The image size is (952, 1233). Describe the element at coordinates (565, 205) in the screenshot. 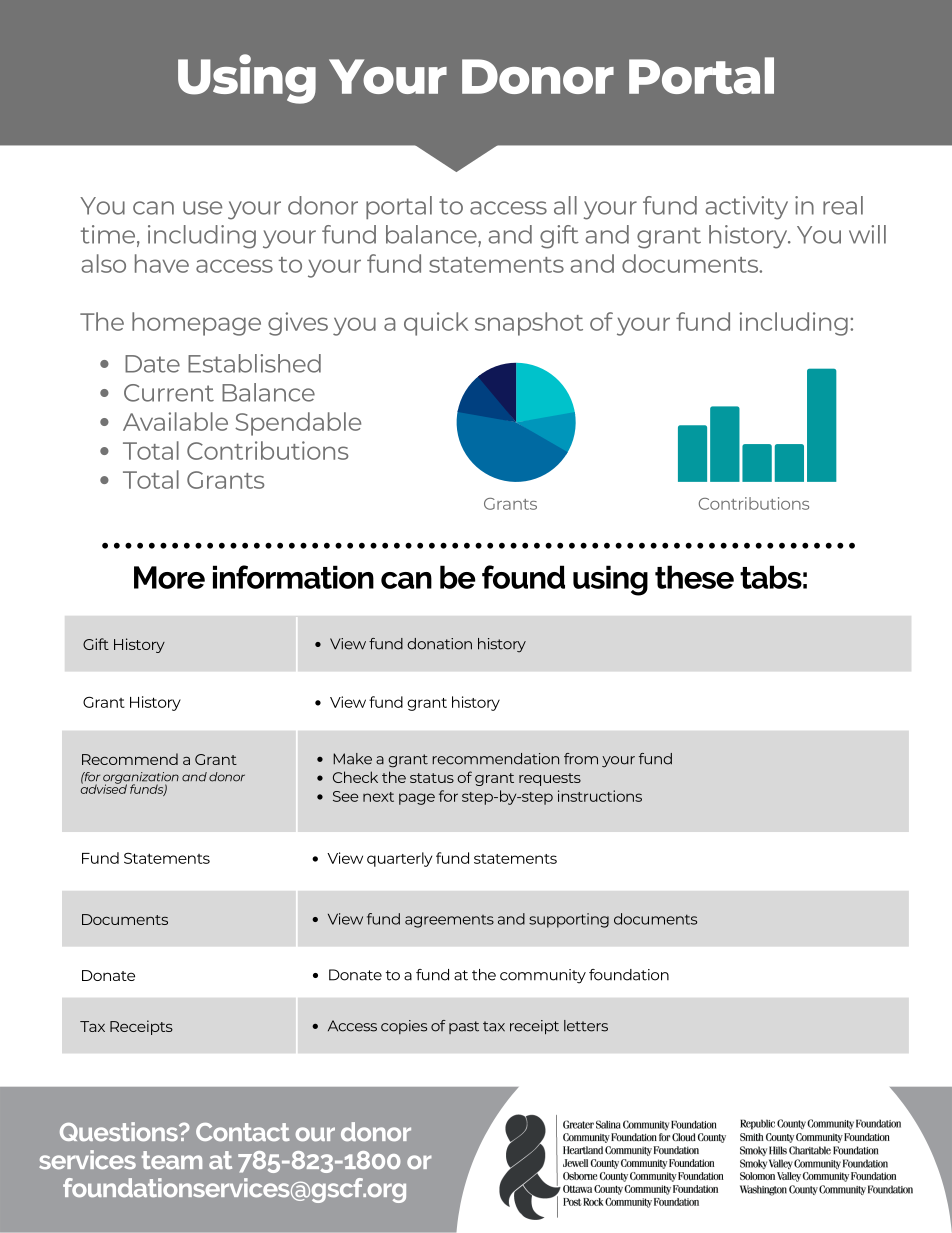

I see `all` at that location.
